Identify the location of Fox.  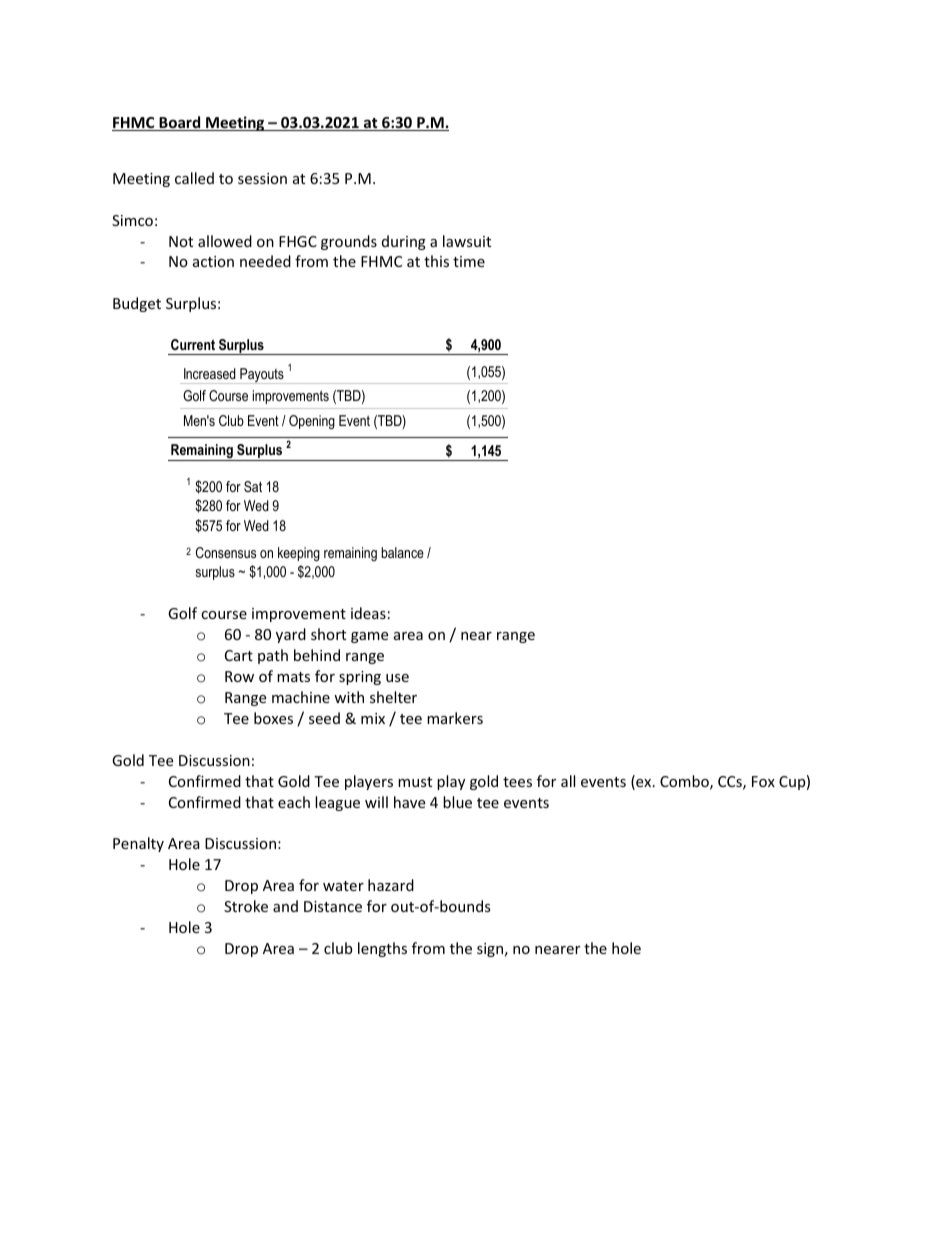
(763, 781).
